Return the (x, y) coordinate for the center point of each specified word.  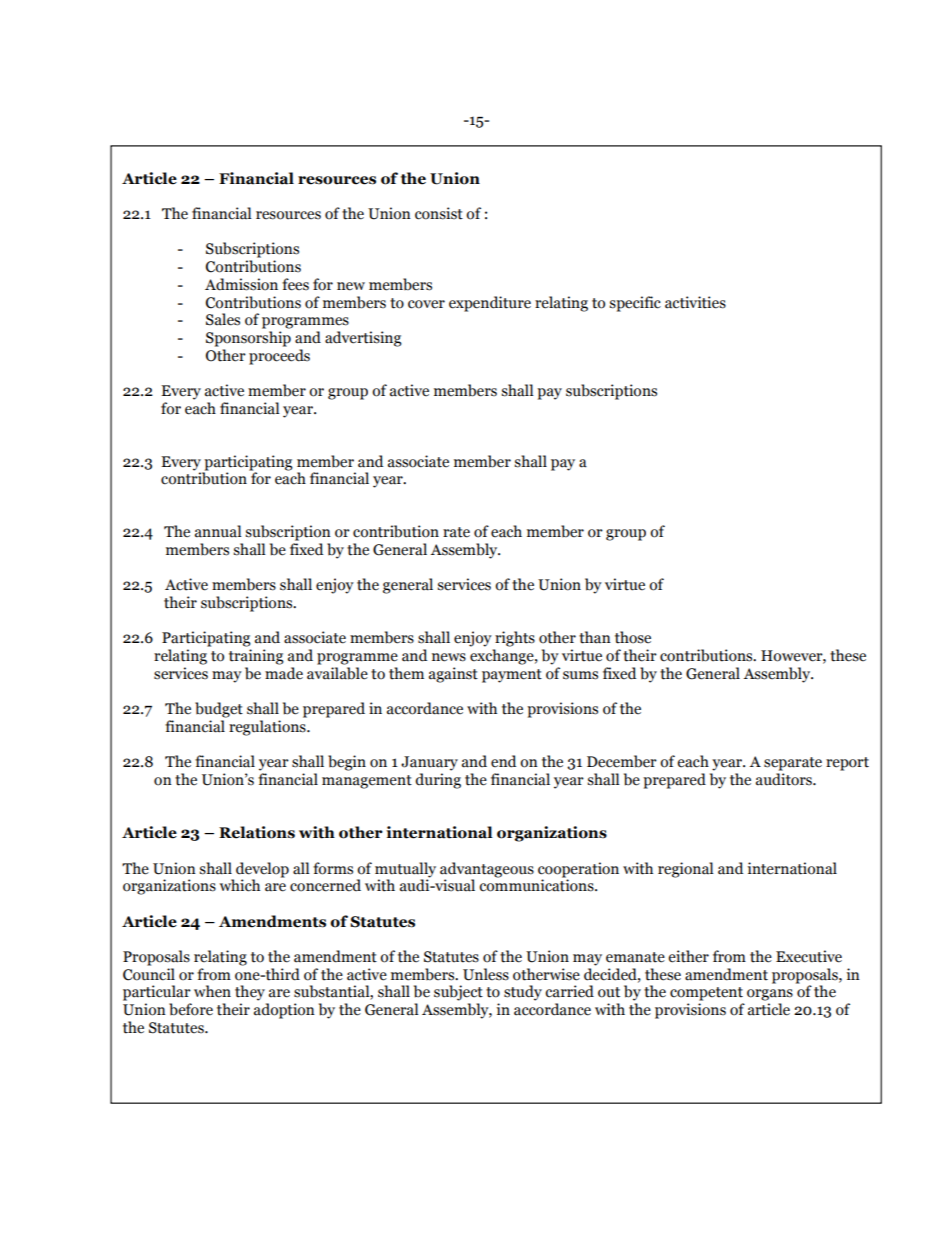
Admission (241, 284)
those (633, 637)
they (250, 993)
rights (515, 639)
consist (439, 213)
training (256, 657)
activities (695, 302)
